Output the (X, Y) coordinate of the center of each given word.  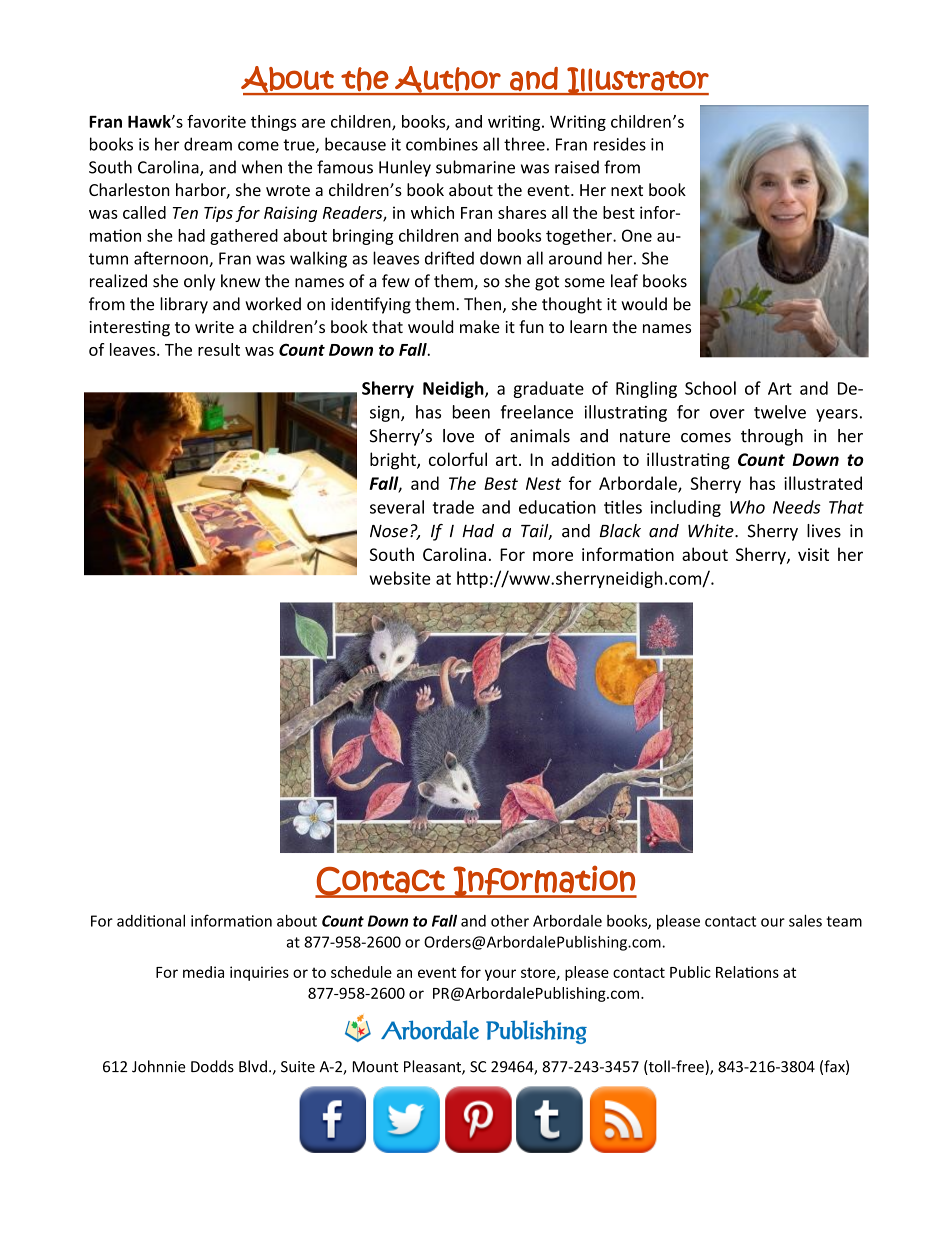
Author (448, 80)
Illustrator (637, 81)
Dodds (212, 1066)
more (553, 556)
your (500, 975)
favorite (216, 121)
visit (813, 554)
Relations (747, 972)
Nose (389, 531)
